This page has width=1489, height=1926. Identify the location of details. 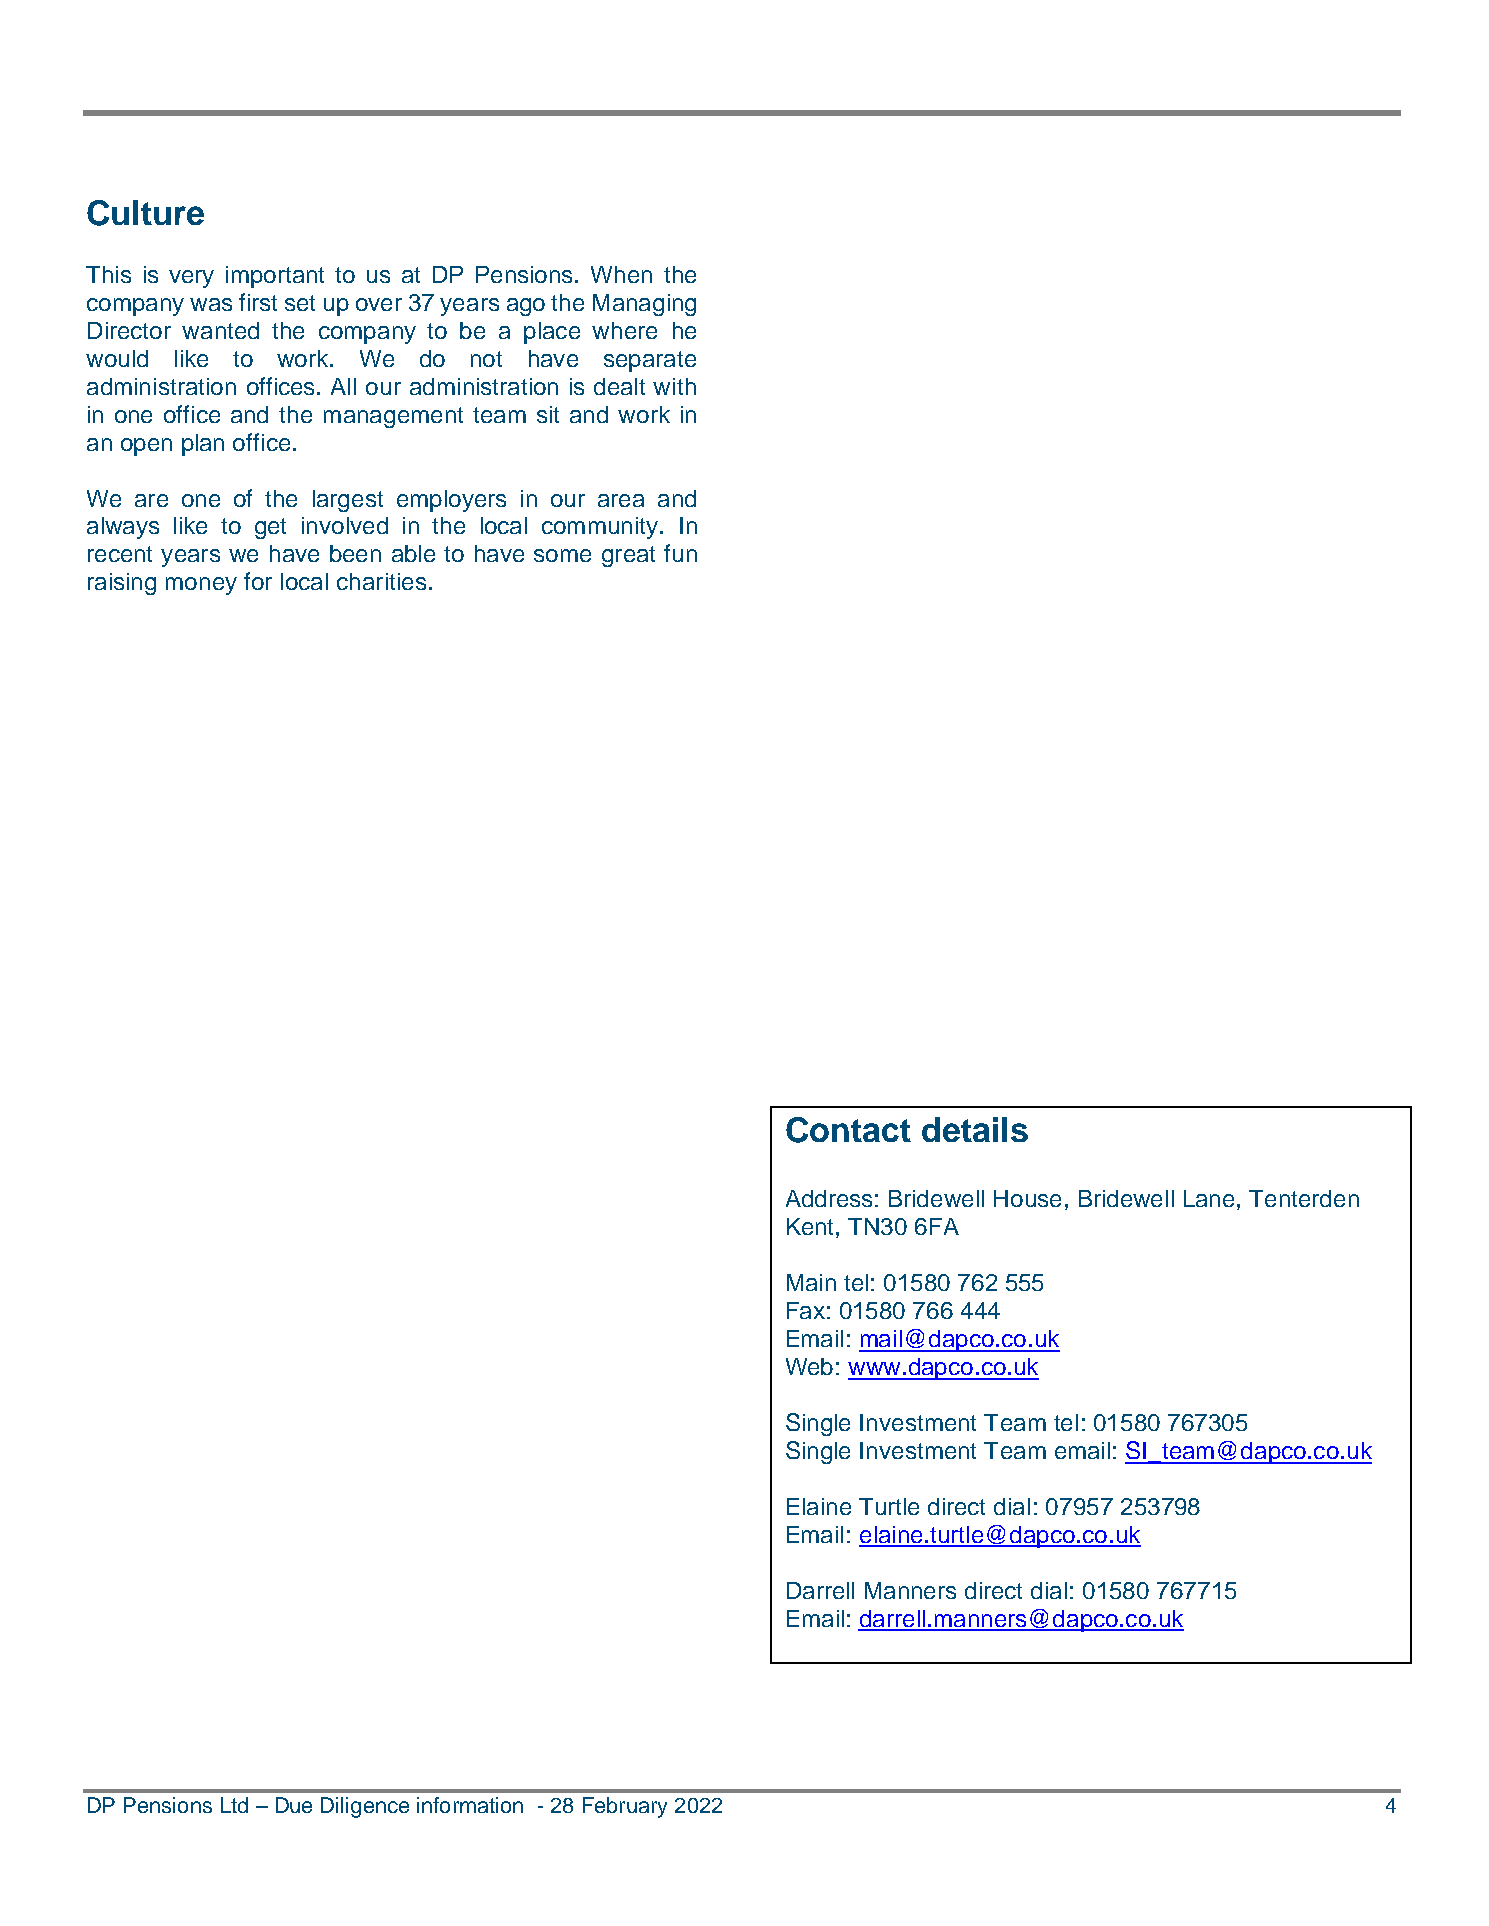
(975, 1129).
